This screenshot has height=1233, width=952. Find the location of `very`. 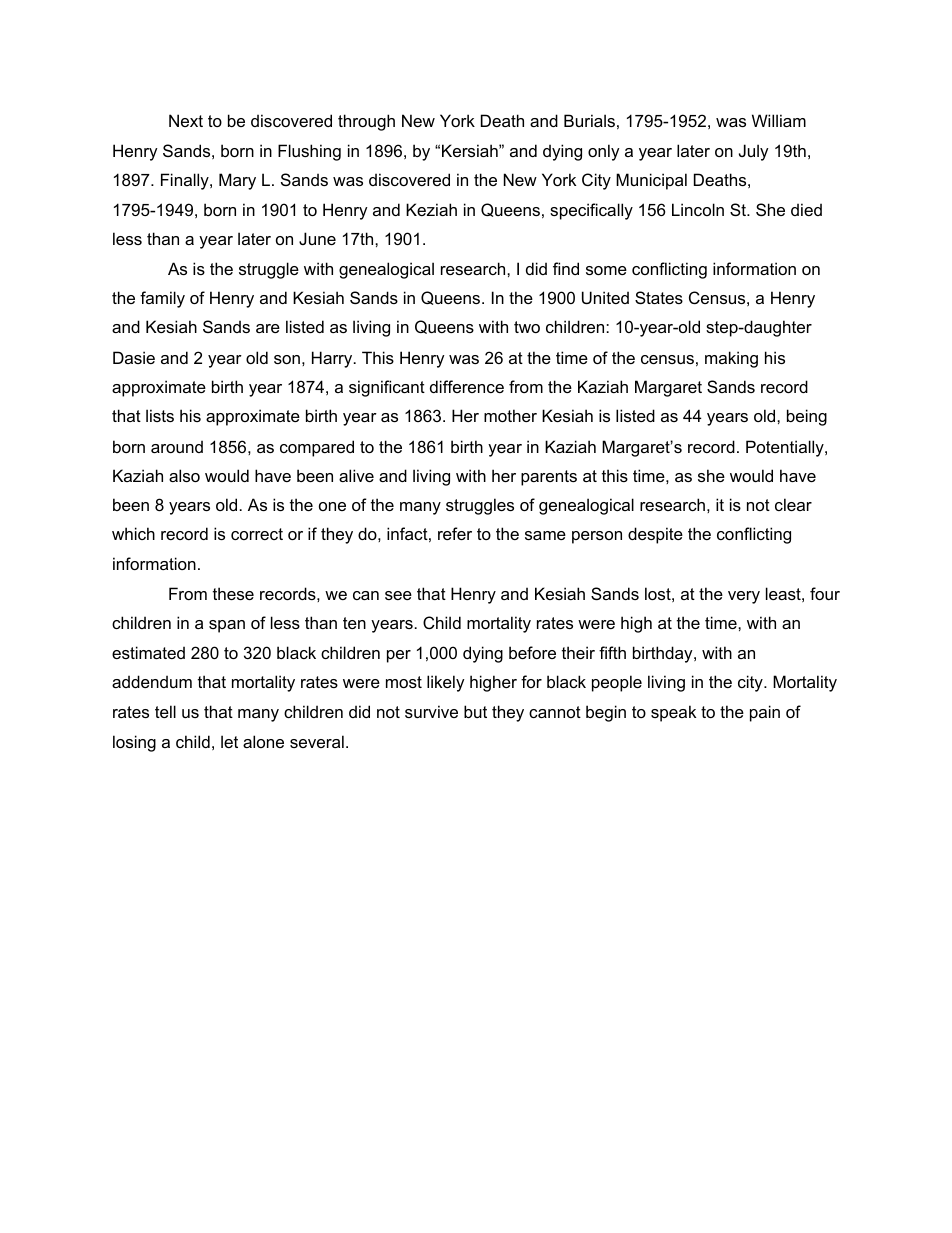

very is located at coordinates (744, 597).
